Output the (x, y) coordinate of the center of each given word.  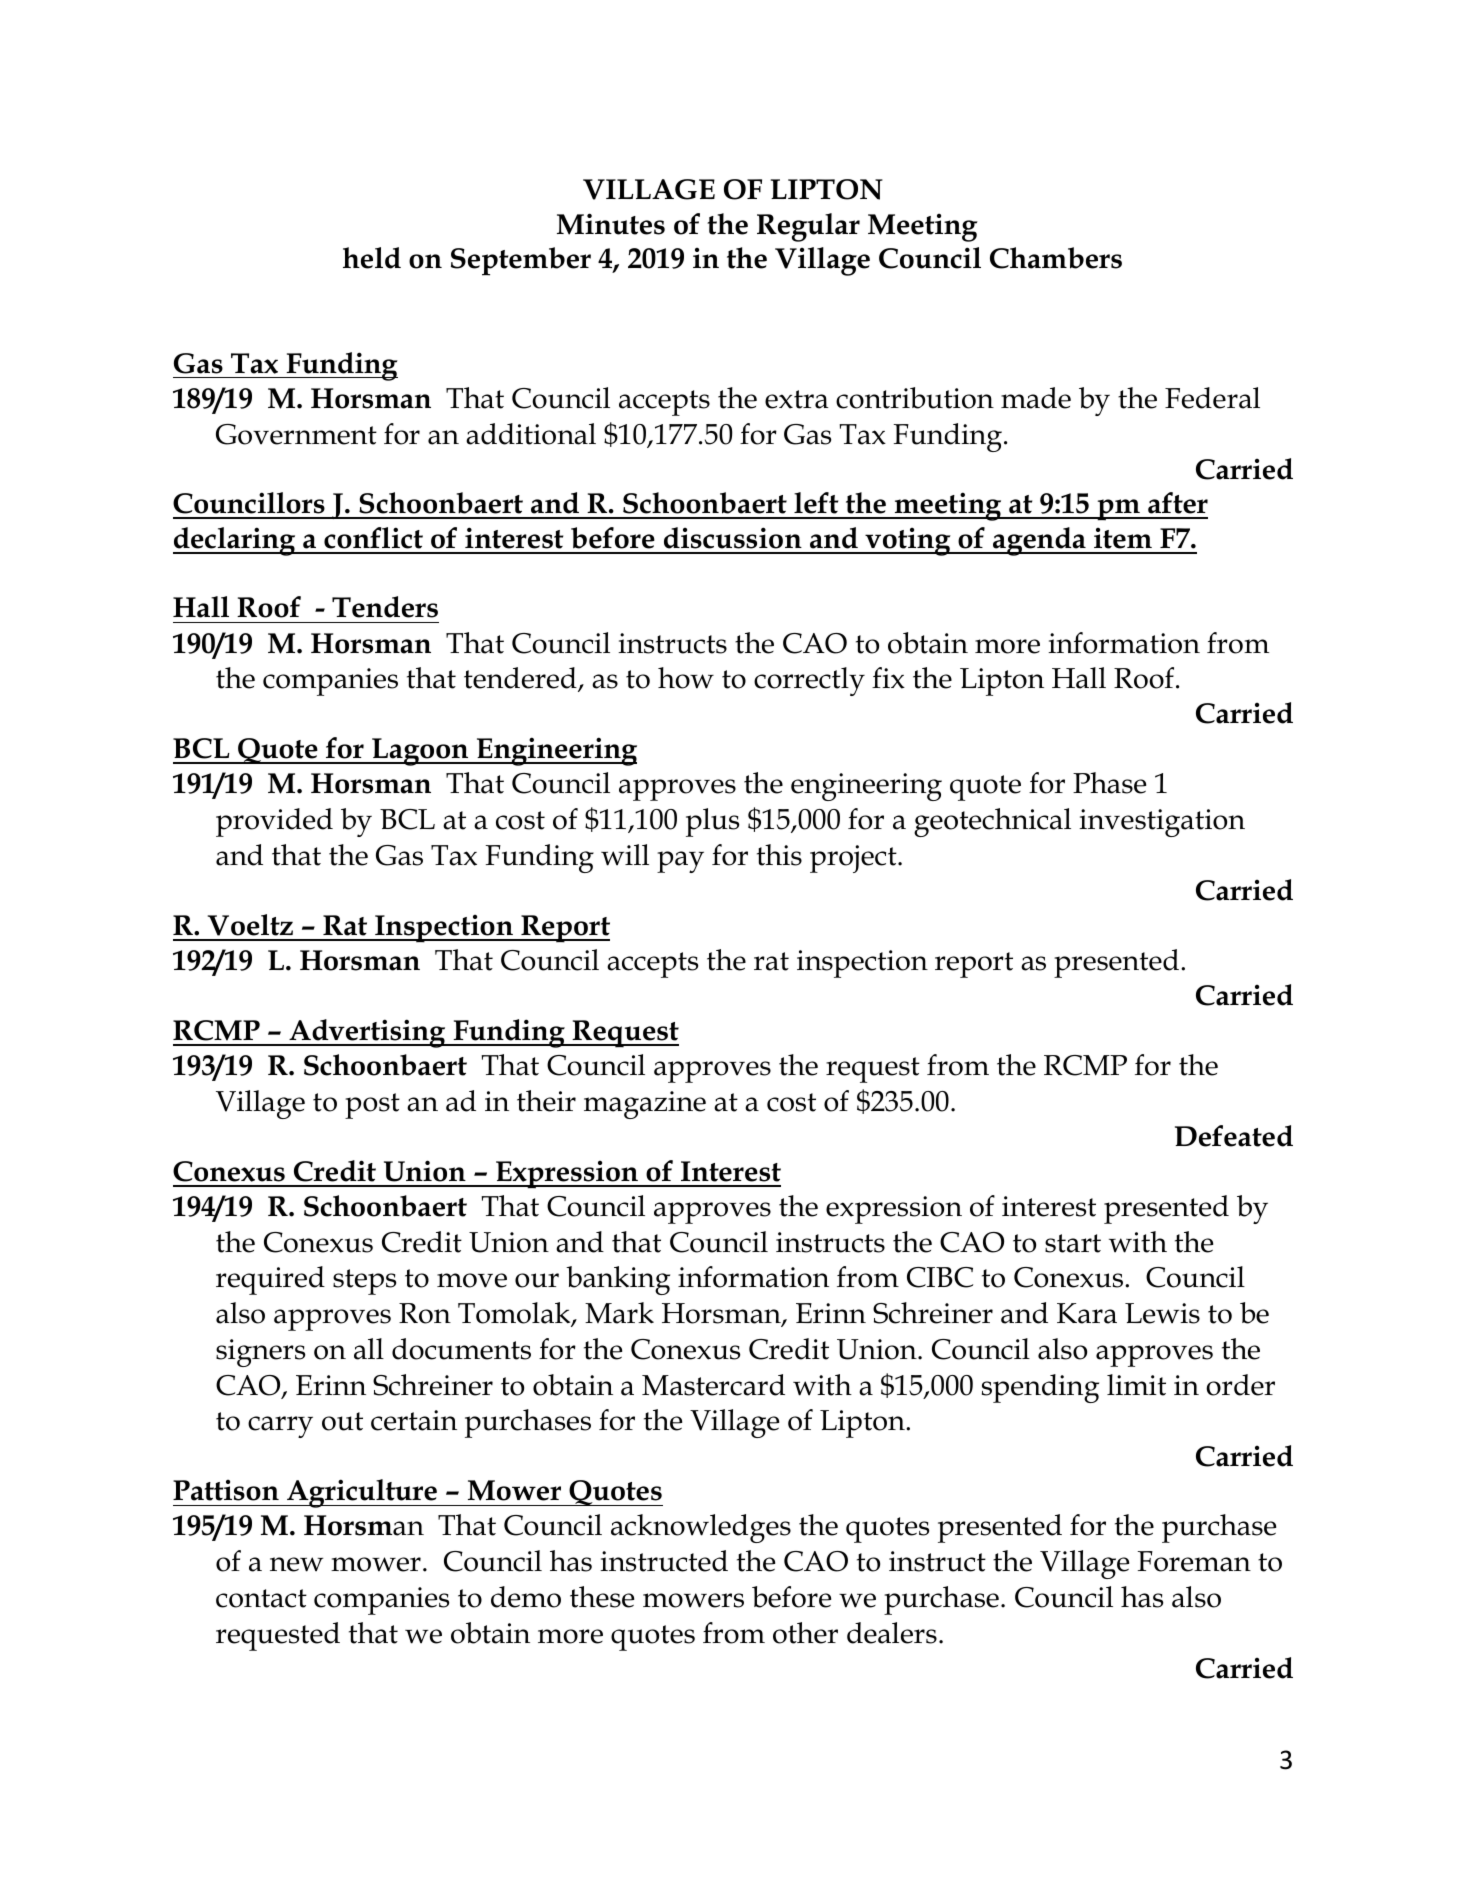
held (372, 258)
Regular (808, 227)
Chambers (1056, 258)
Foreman (1194, 1561)
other (805, 1633)
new (296, 1564)
